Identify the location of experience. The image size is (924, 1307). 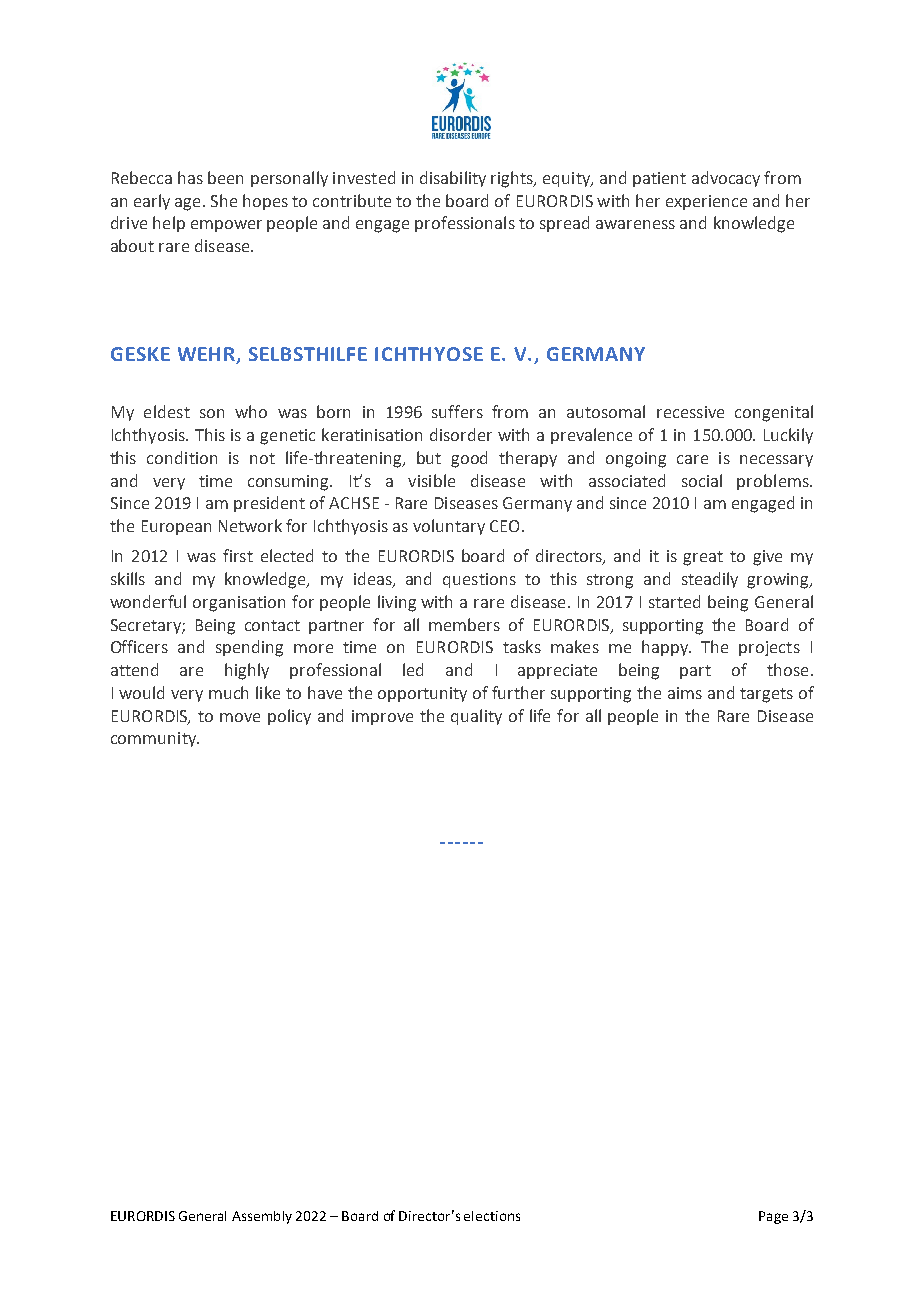
(706, 202).
